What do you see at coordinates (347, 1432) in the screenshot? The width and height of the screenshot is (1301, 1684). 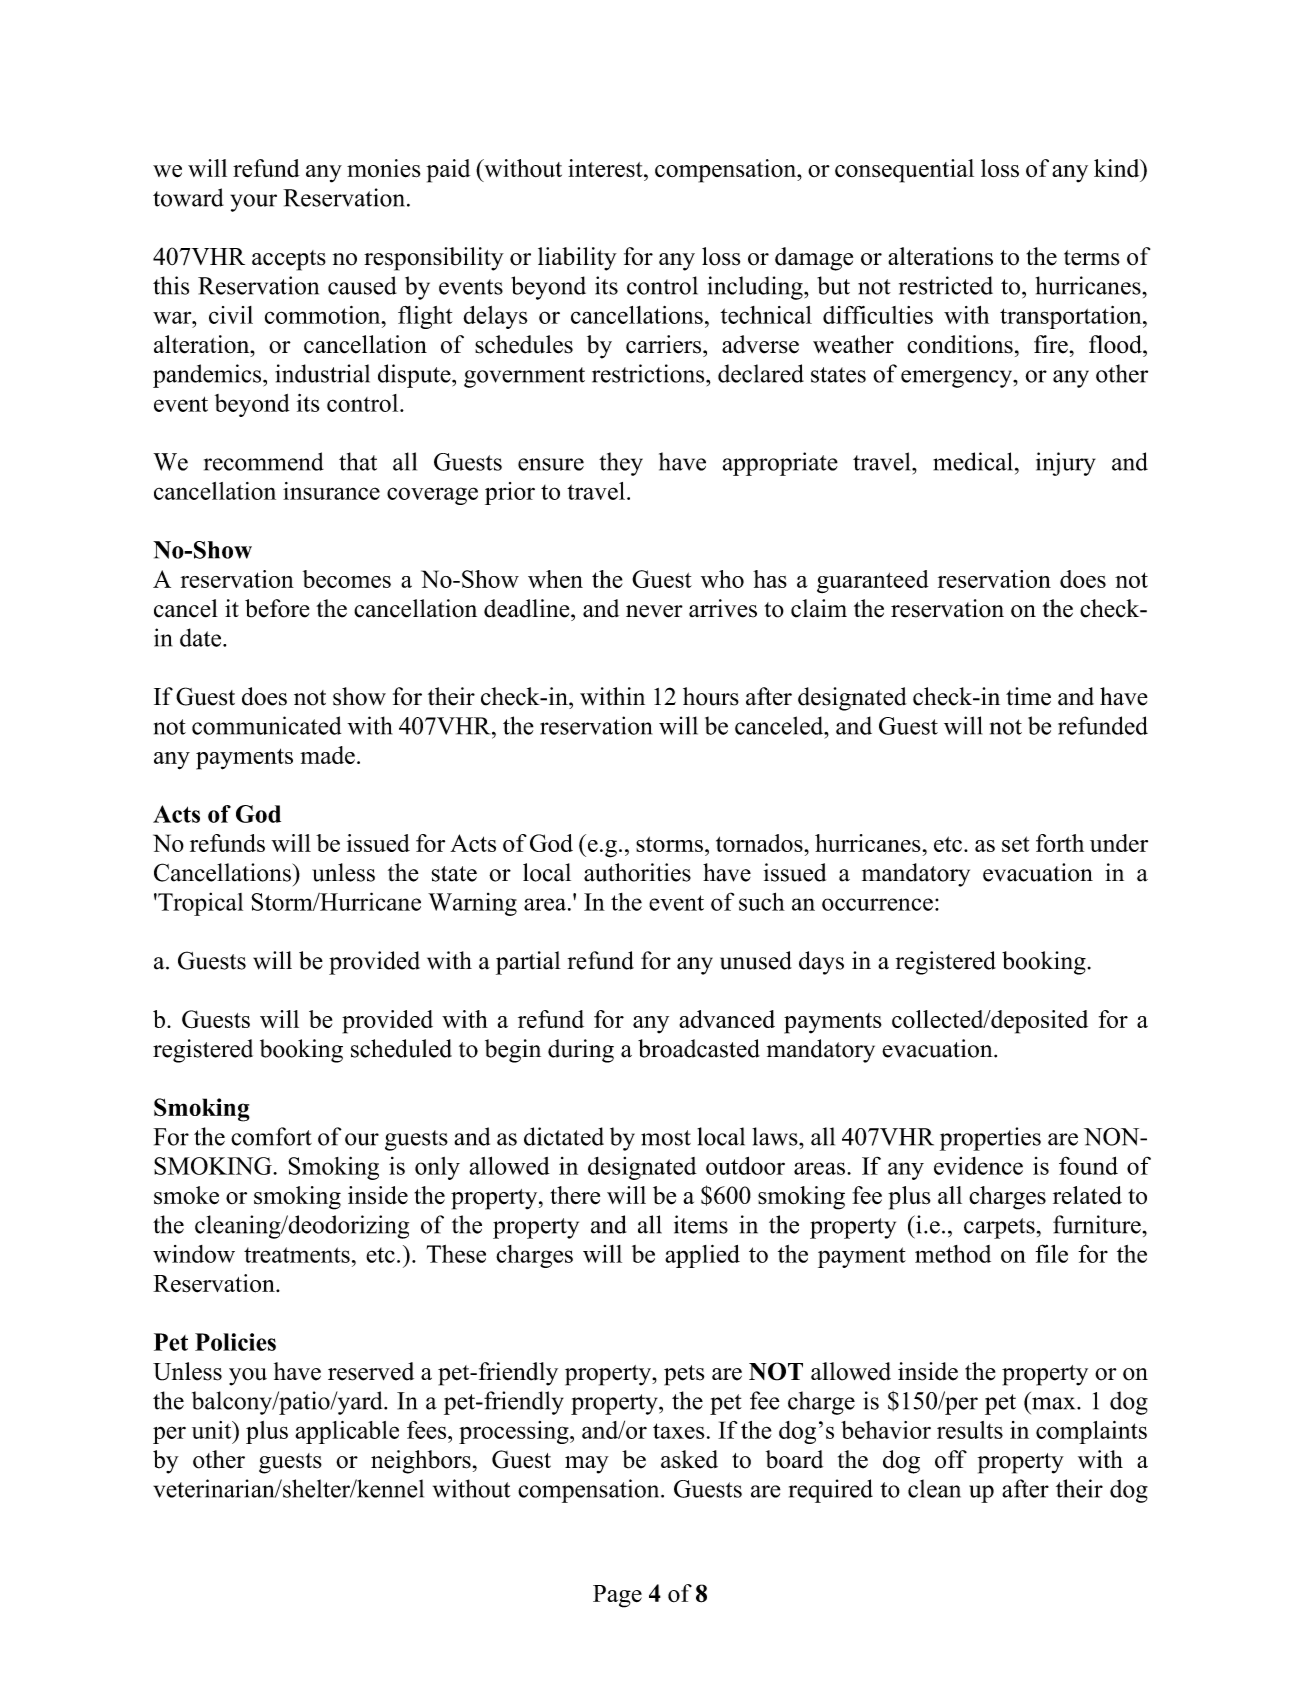 I see `applicable` at bounding box center [347, 1432].
